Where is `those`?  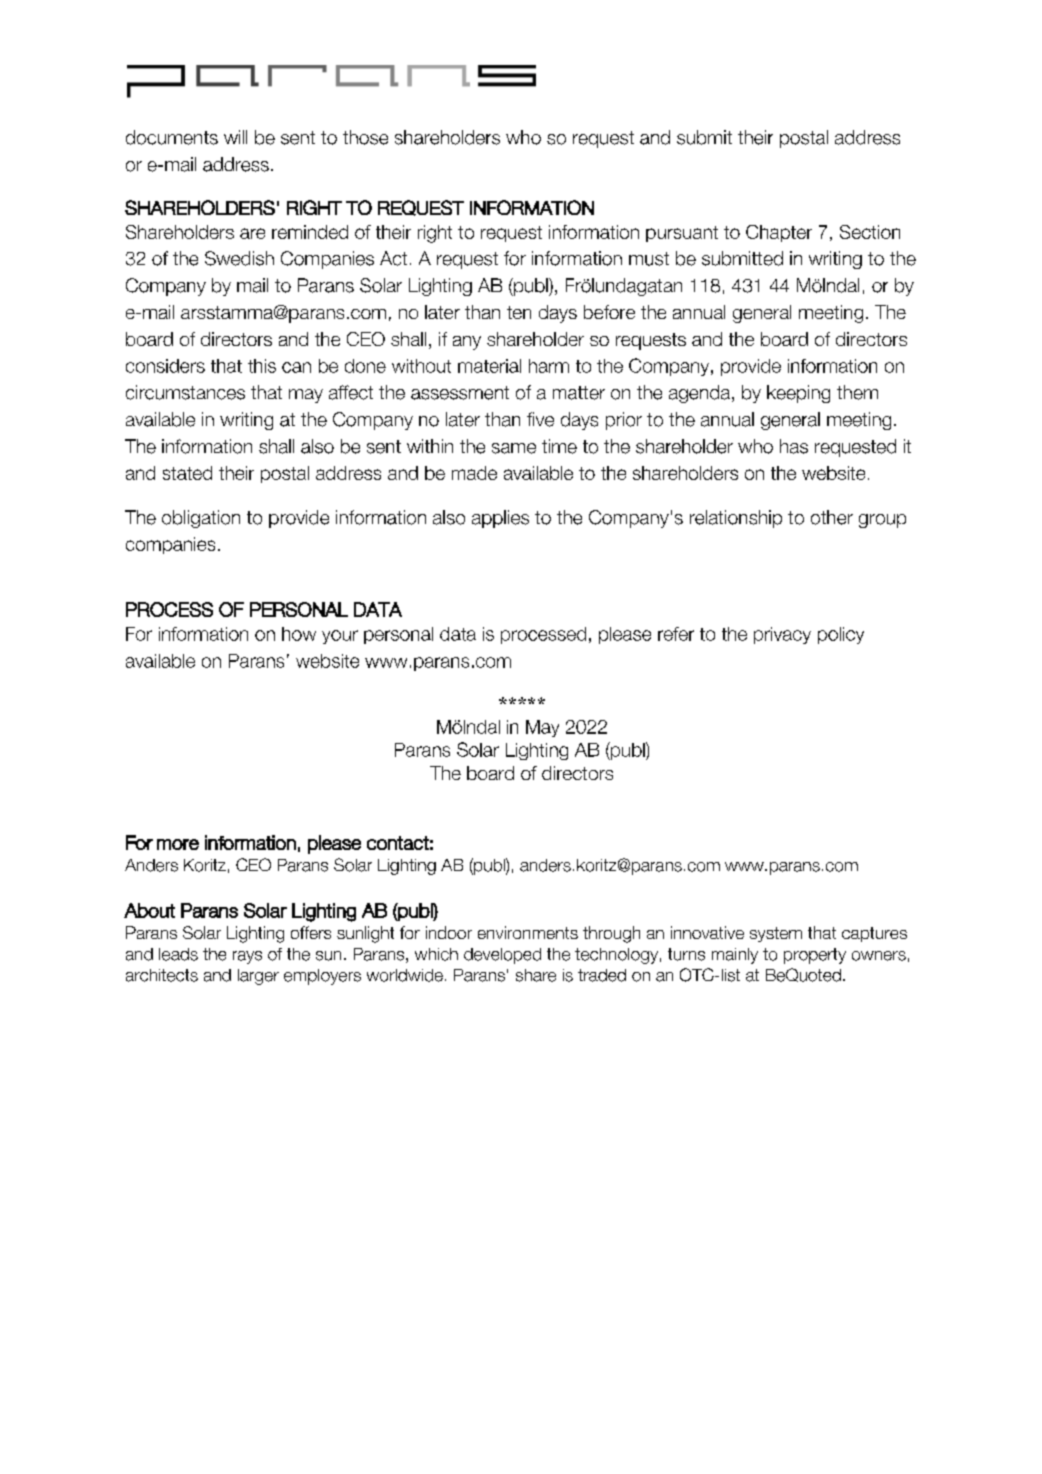
those is located at coordinates (365, 137).
